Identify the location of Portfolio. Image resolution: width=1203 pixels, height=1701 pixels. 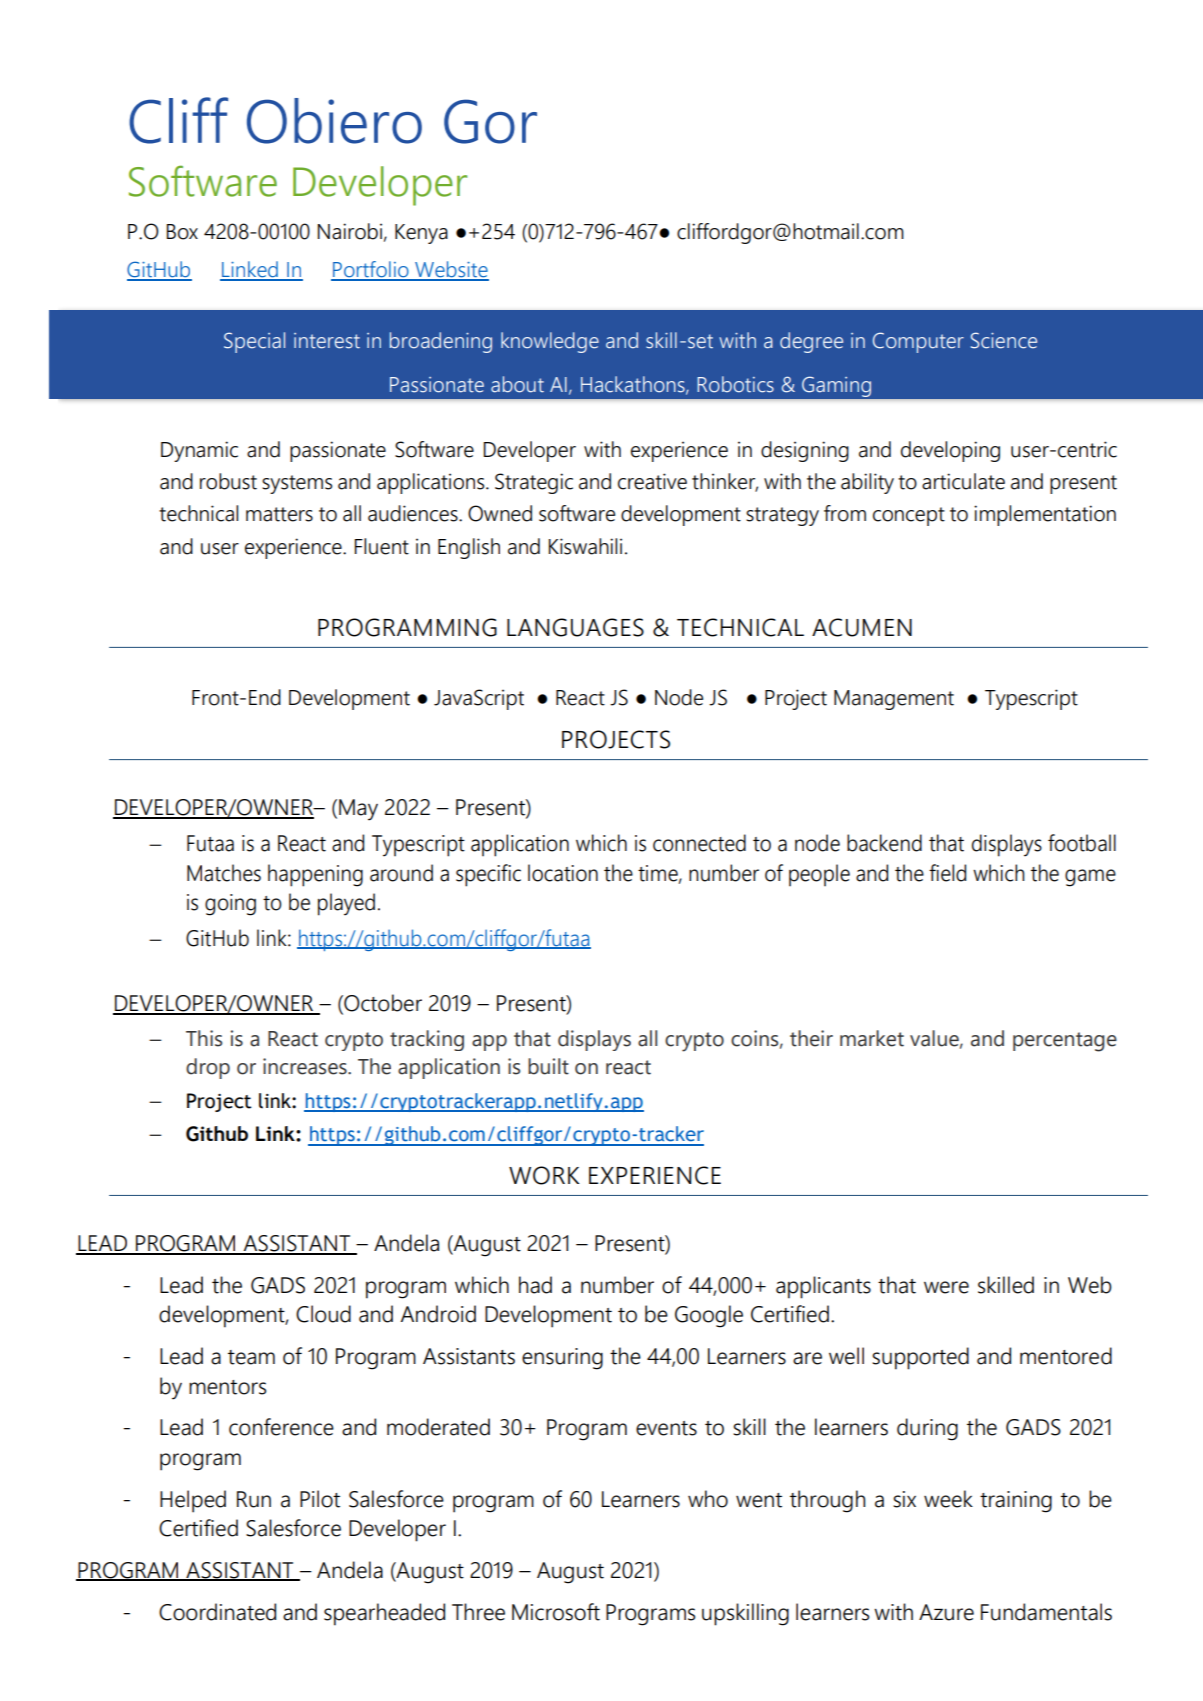
(371, 270).
